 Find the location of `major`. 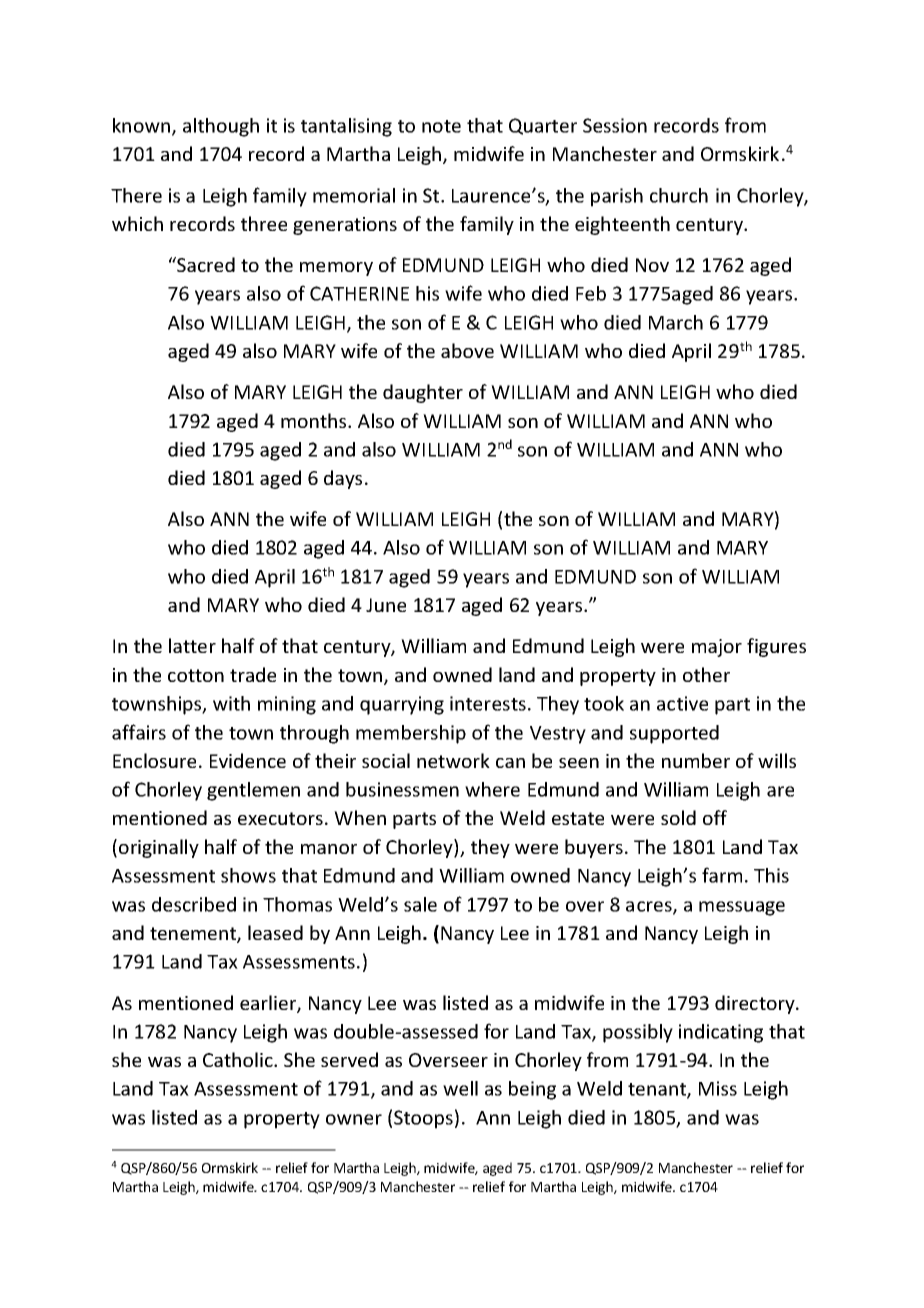

major is located at coordinates (717, 648).
